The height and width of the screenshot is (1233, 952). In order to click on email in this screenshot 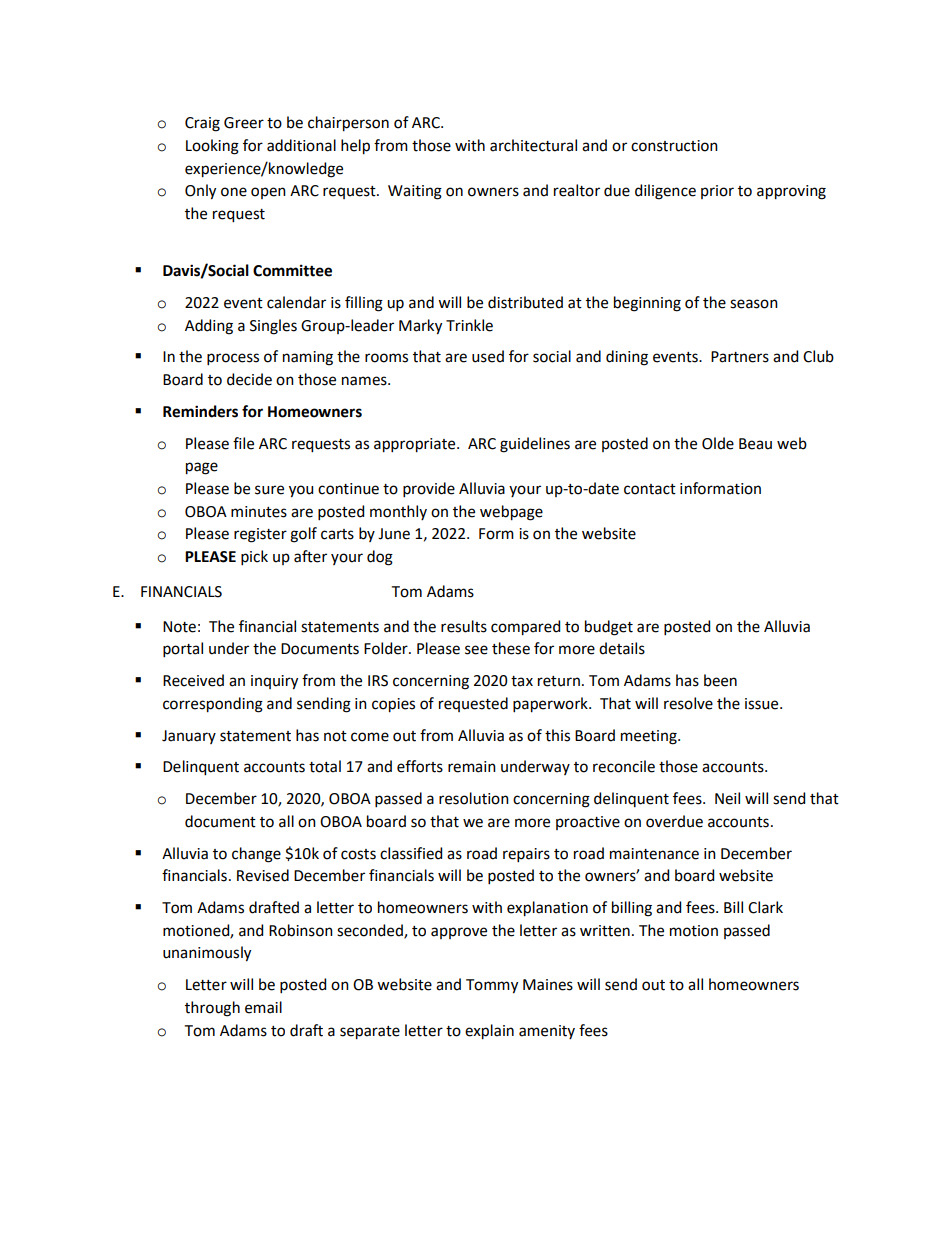, I will do `click(263, 1007)`.
